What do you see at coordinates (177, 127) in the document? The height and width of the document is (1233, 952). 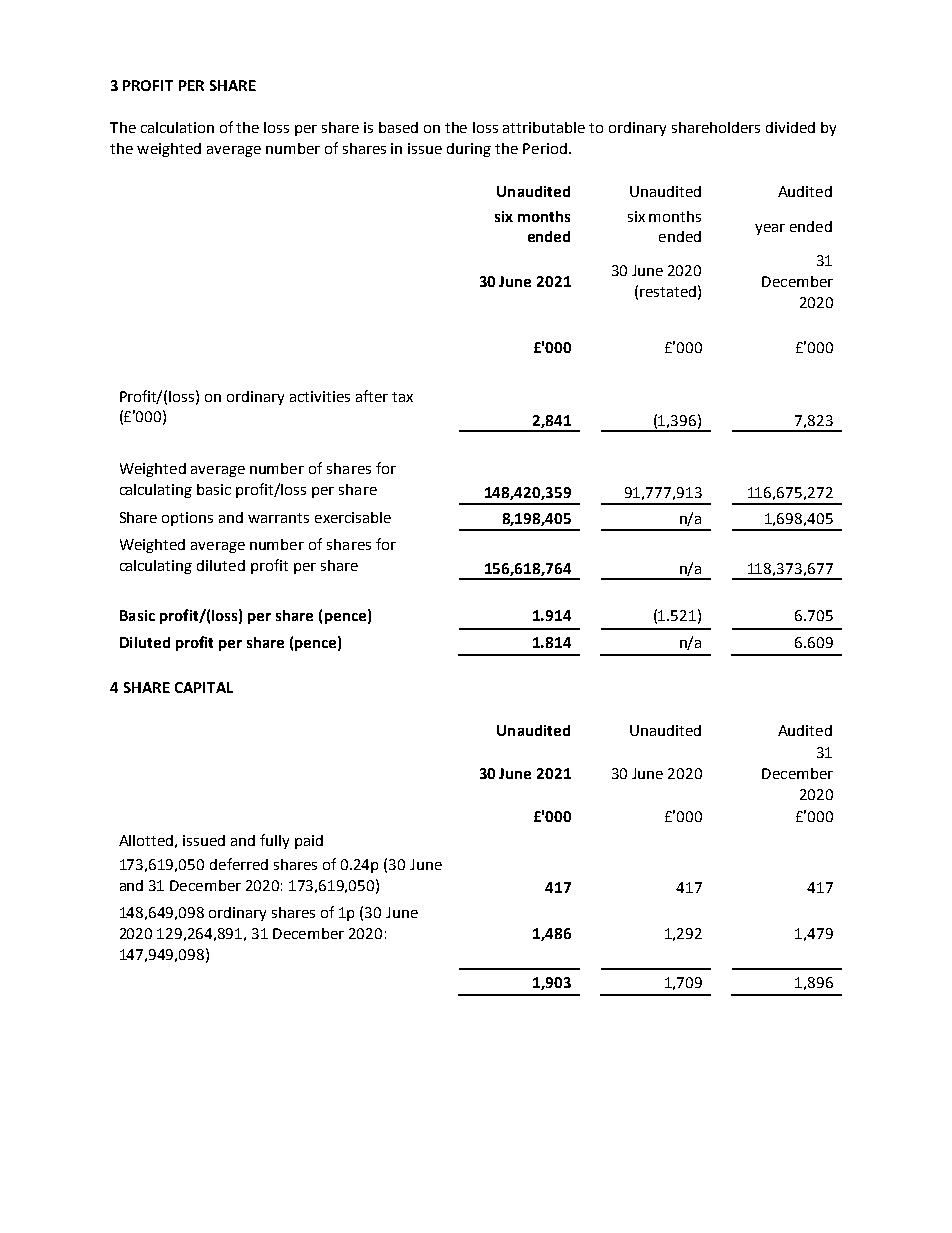 I see `calculation` at bounding box center [177, 127].
